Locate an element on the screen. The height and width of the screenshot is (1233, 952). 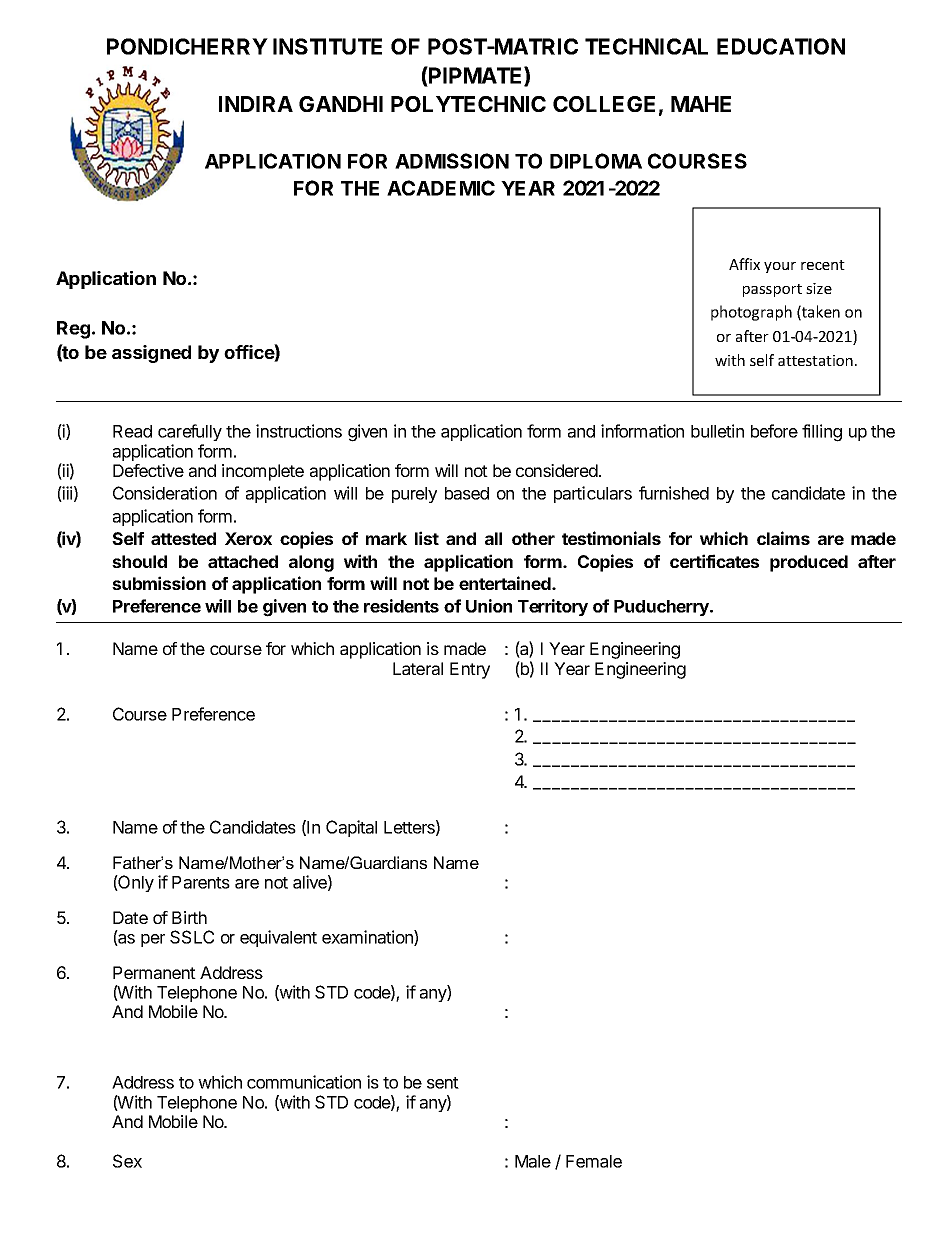
POLYTECHNIC is located at coordinates (468, 104).
